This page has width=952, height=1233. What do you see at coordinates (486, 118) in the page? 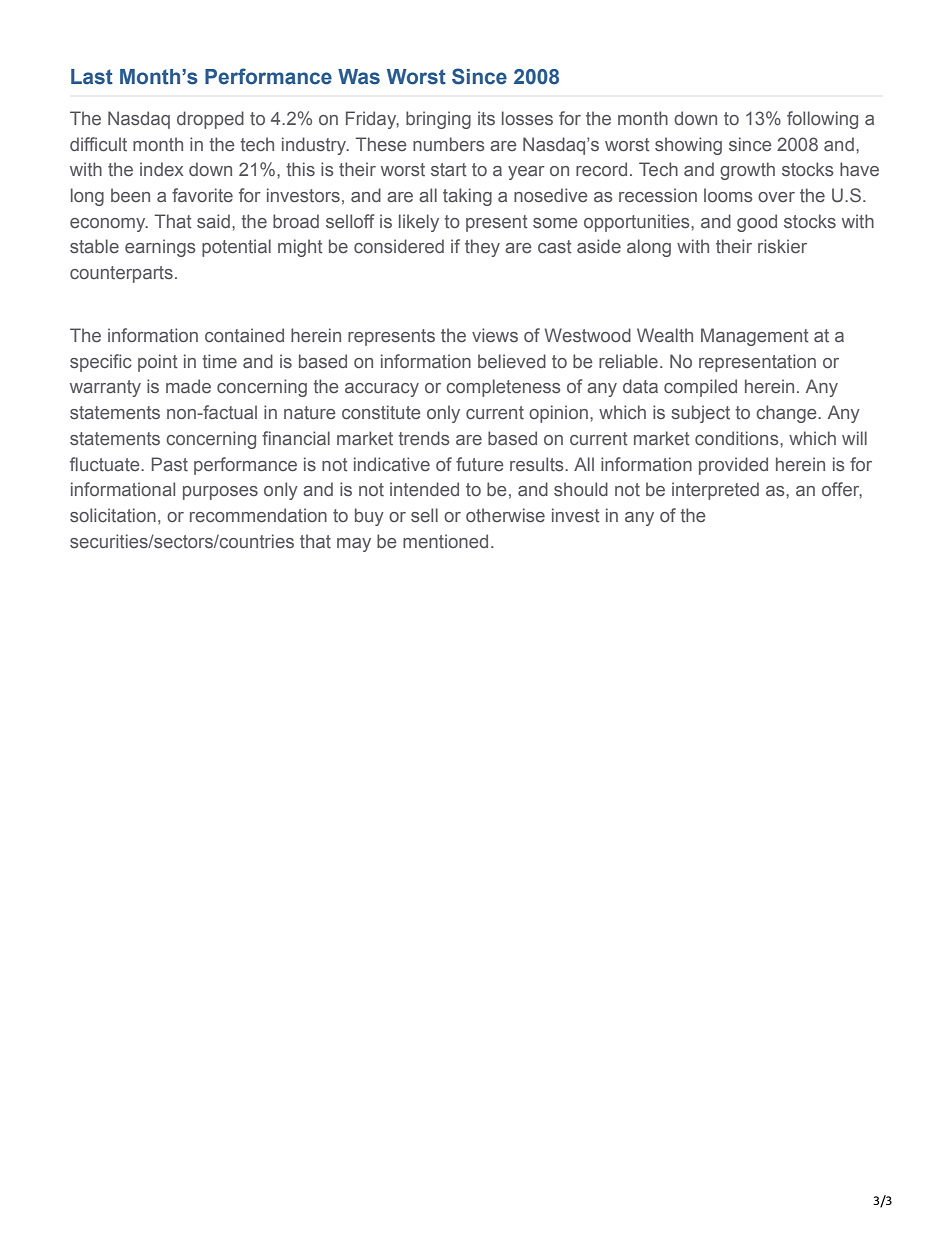
I see `its` at bounding box center [486, 118].
